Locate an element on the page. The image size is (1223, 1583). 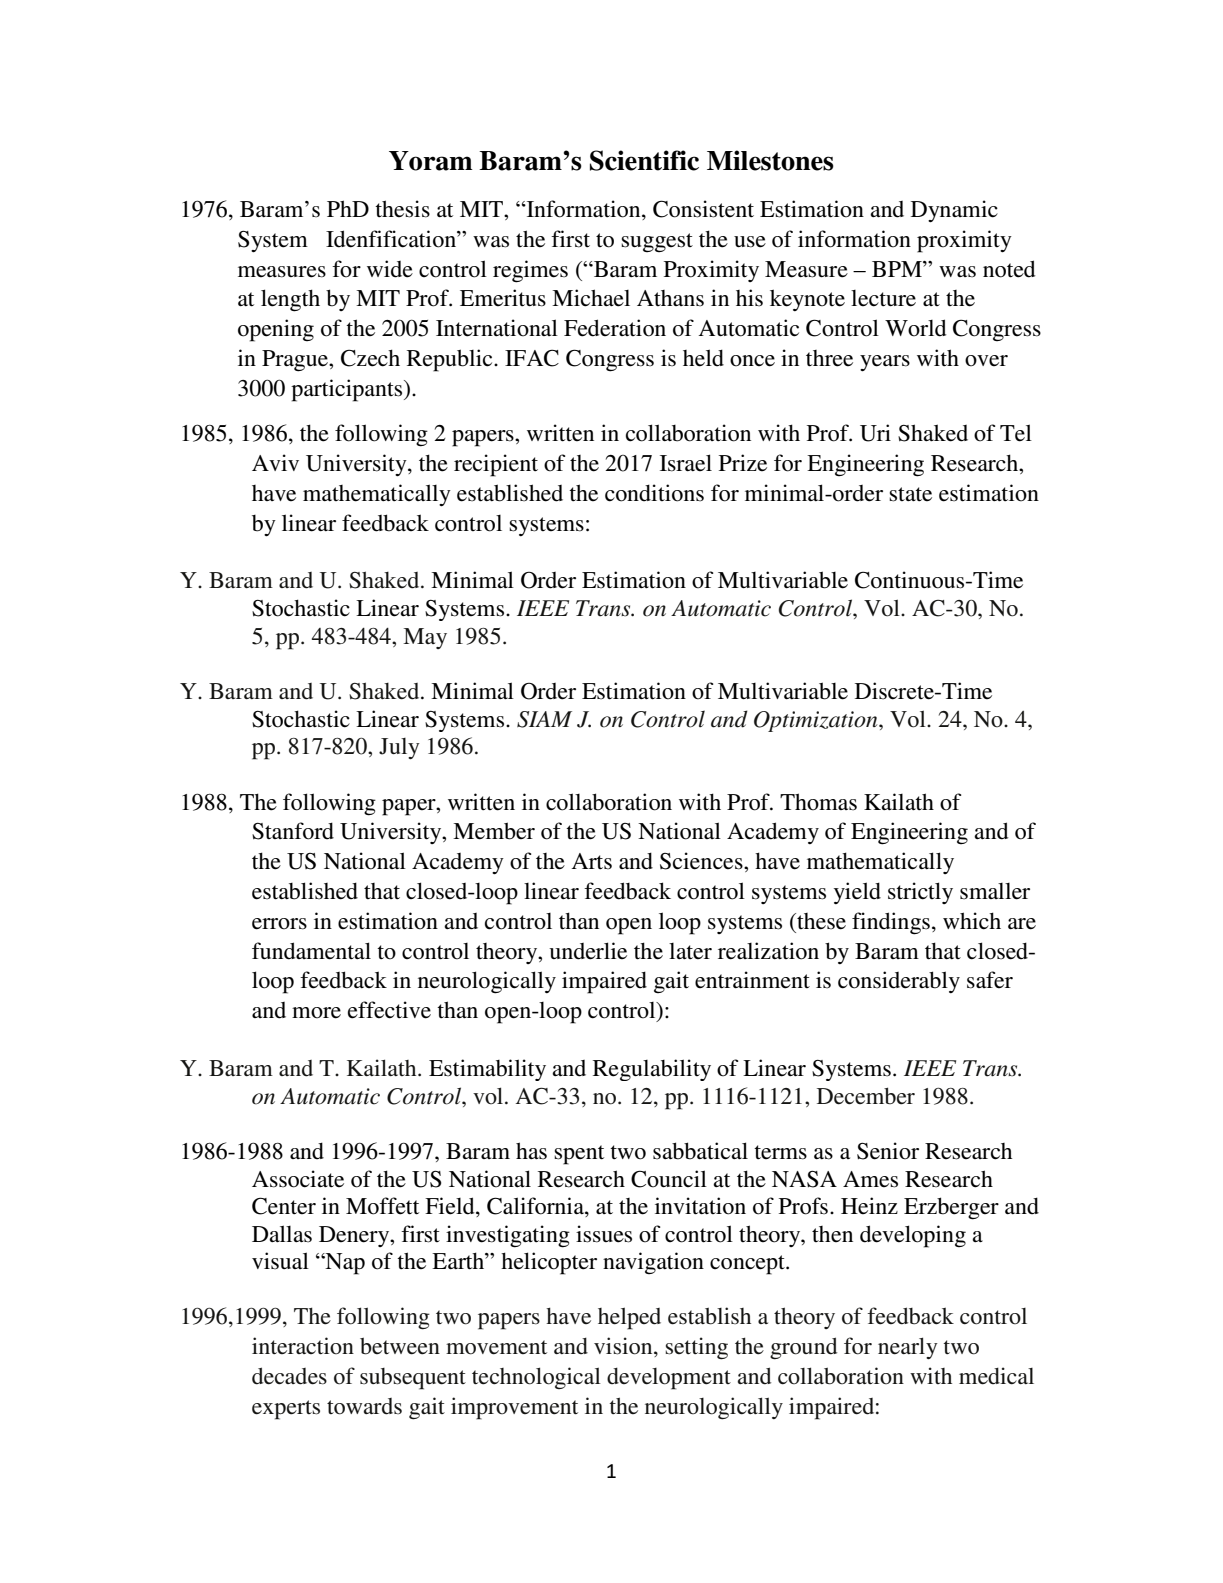
development is located at coordinates (669, 1378).
